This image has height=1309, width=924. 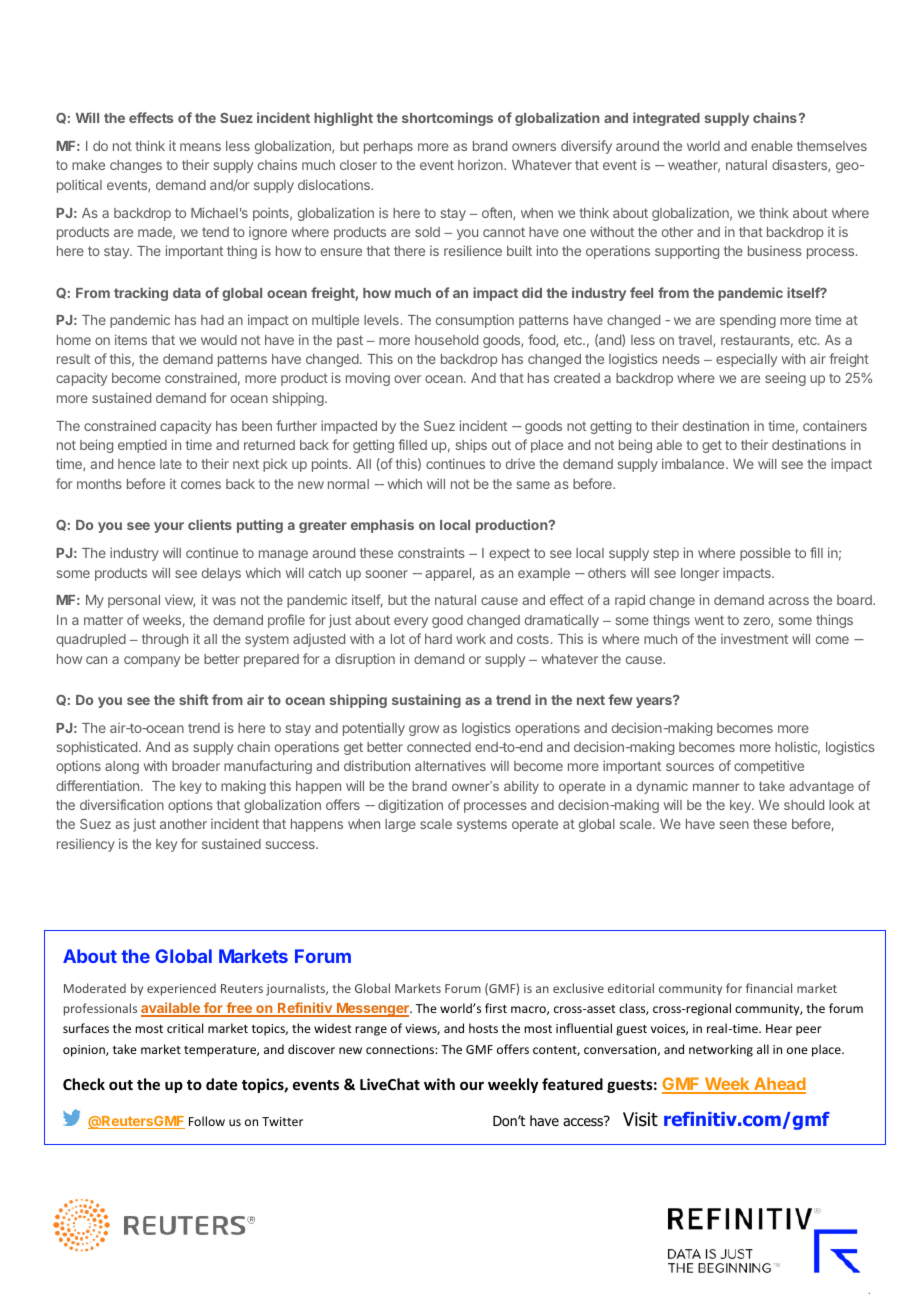 I want to click on date, so click(x=221, y=1084).
